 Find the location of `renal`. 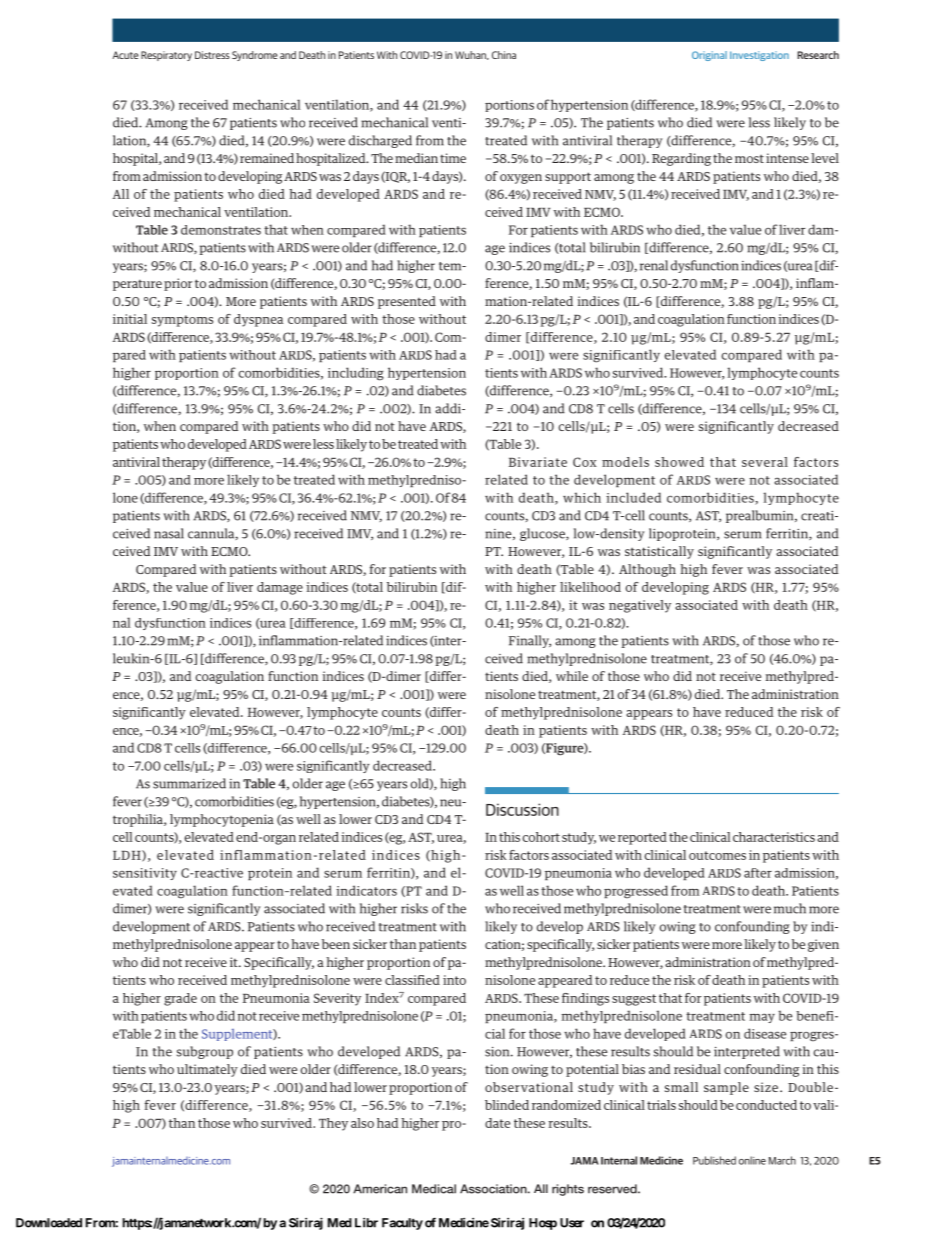

renal is located at coordinates (654, 265).
